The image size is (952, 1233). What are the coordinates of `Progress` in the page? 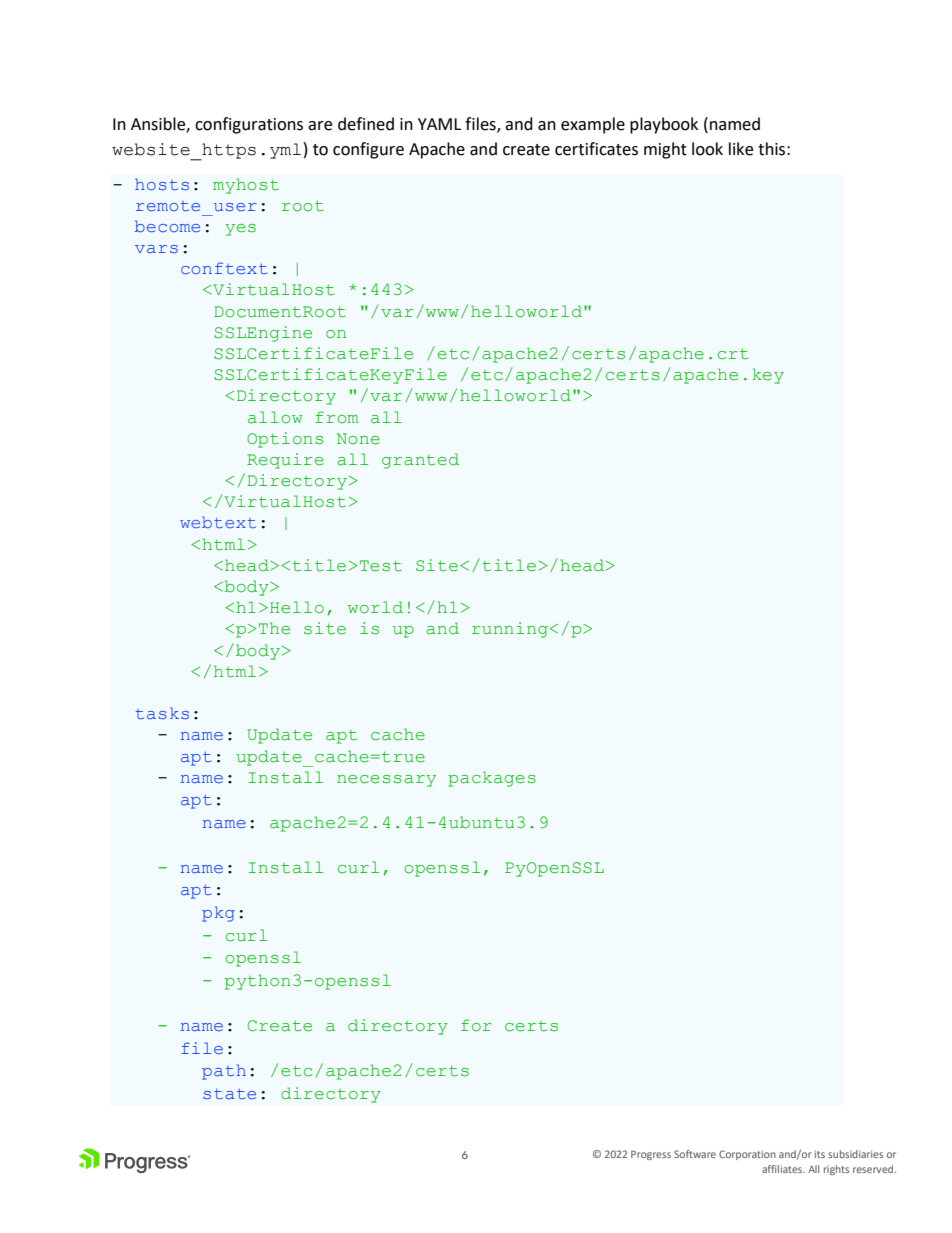 It's located at (651, 1155).
